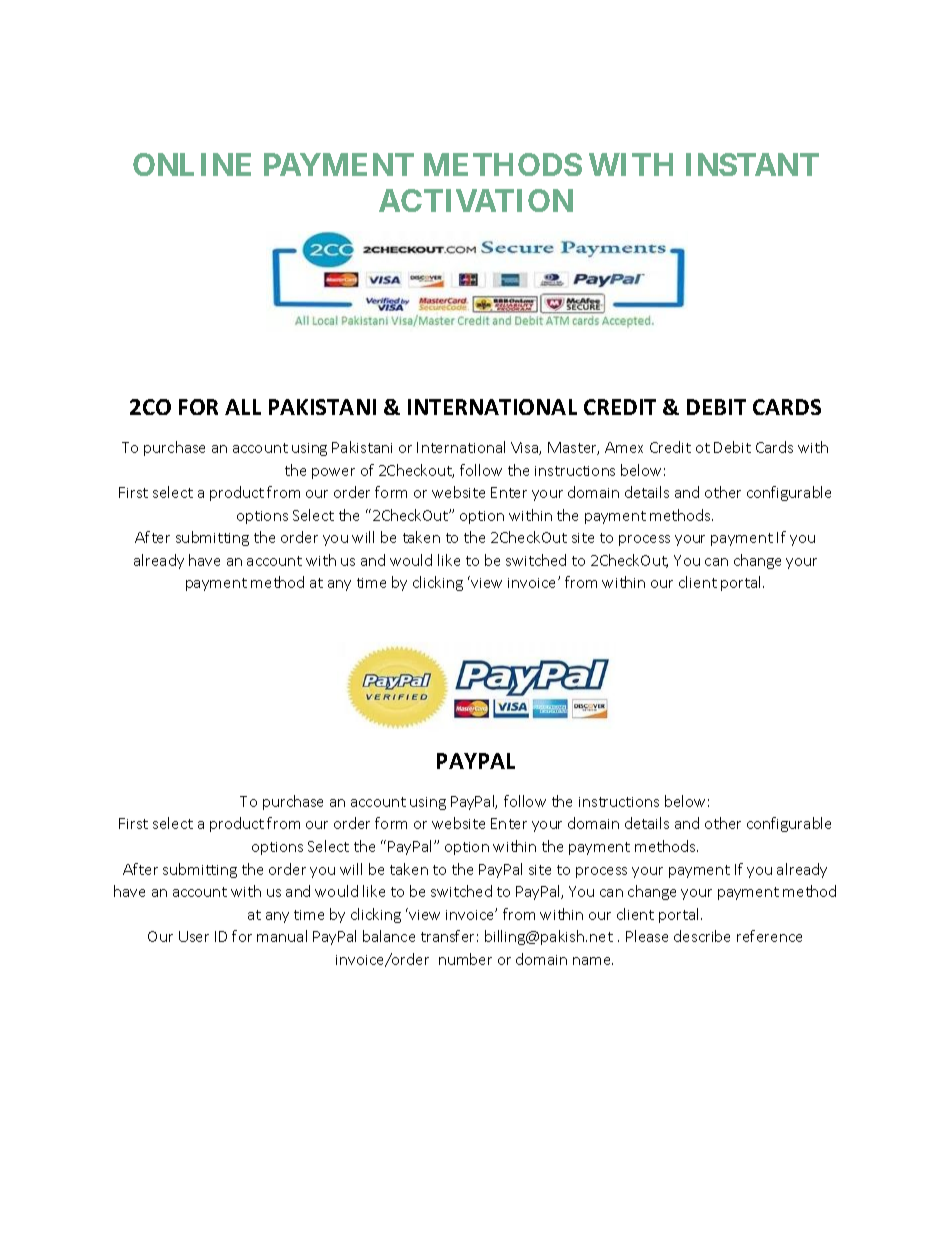  Describe the element at coordinates (333, 473) in the screenshot. I see `power` at that location.
